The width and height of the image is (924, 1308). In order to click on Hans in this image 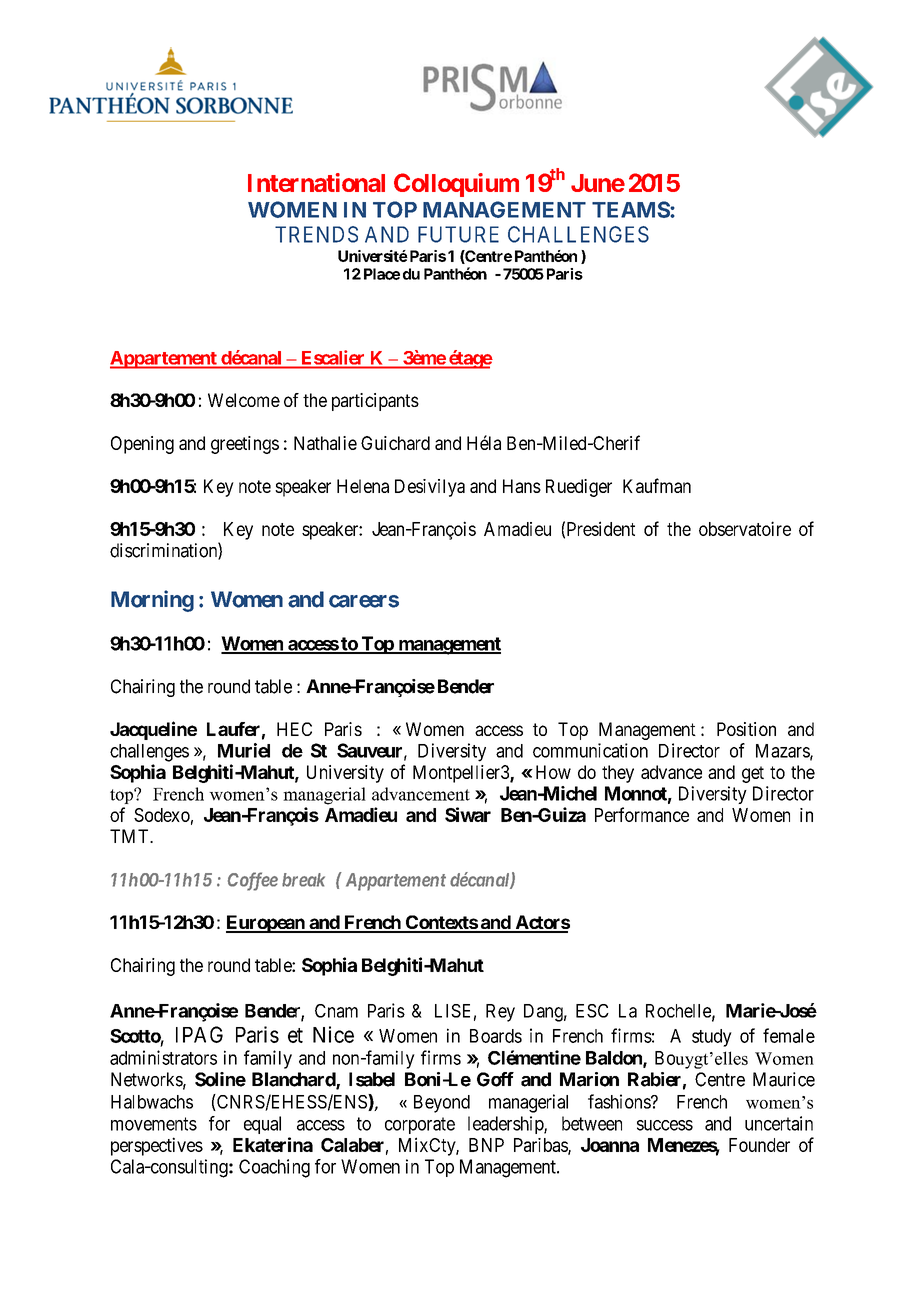, I will do `click(522, 486)`.
